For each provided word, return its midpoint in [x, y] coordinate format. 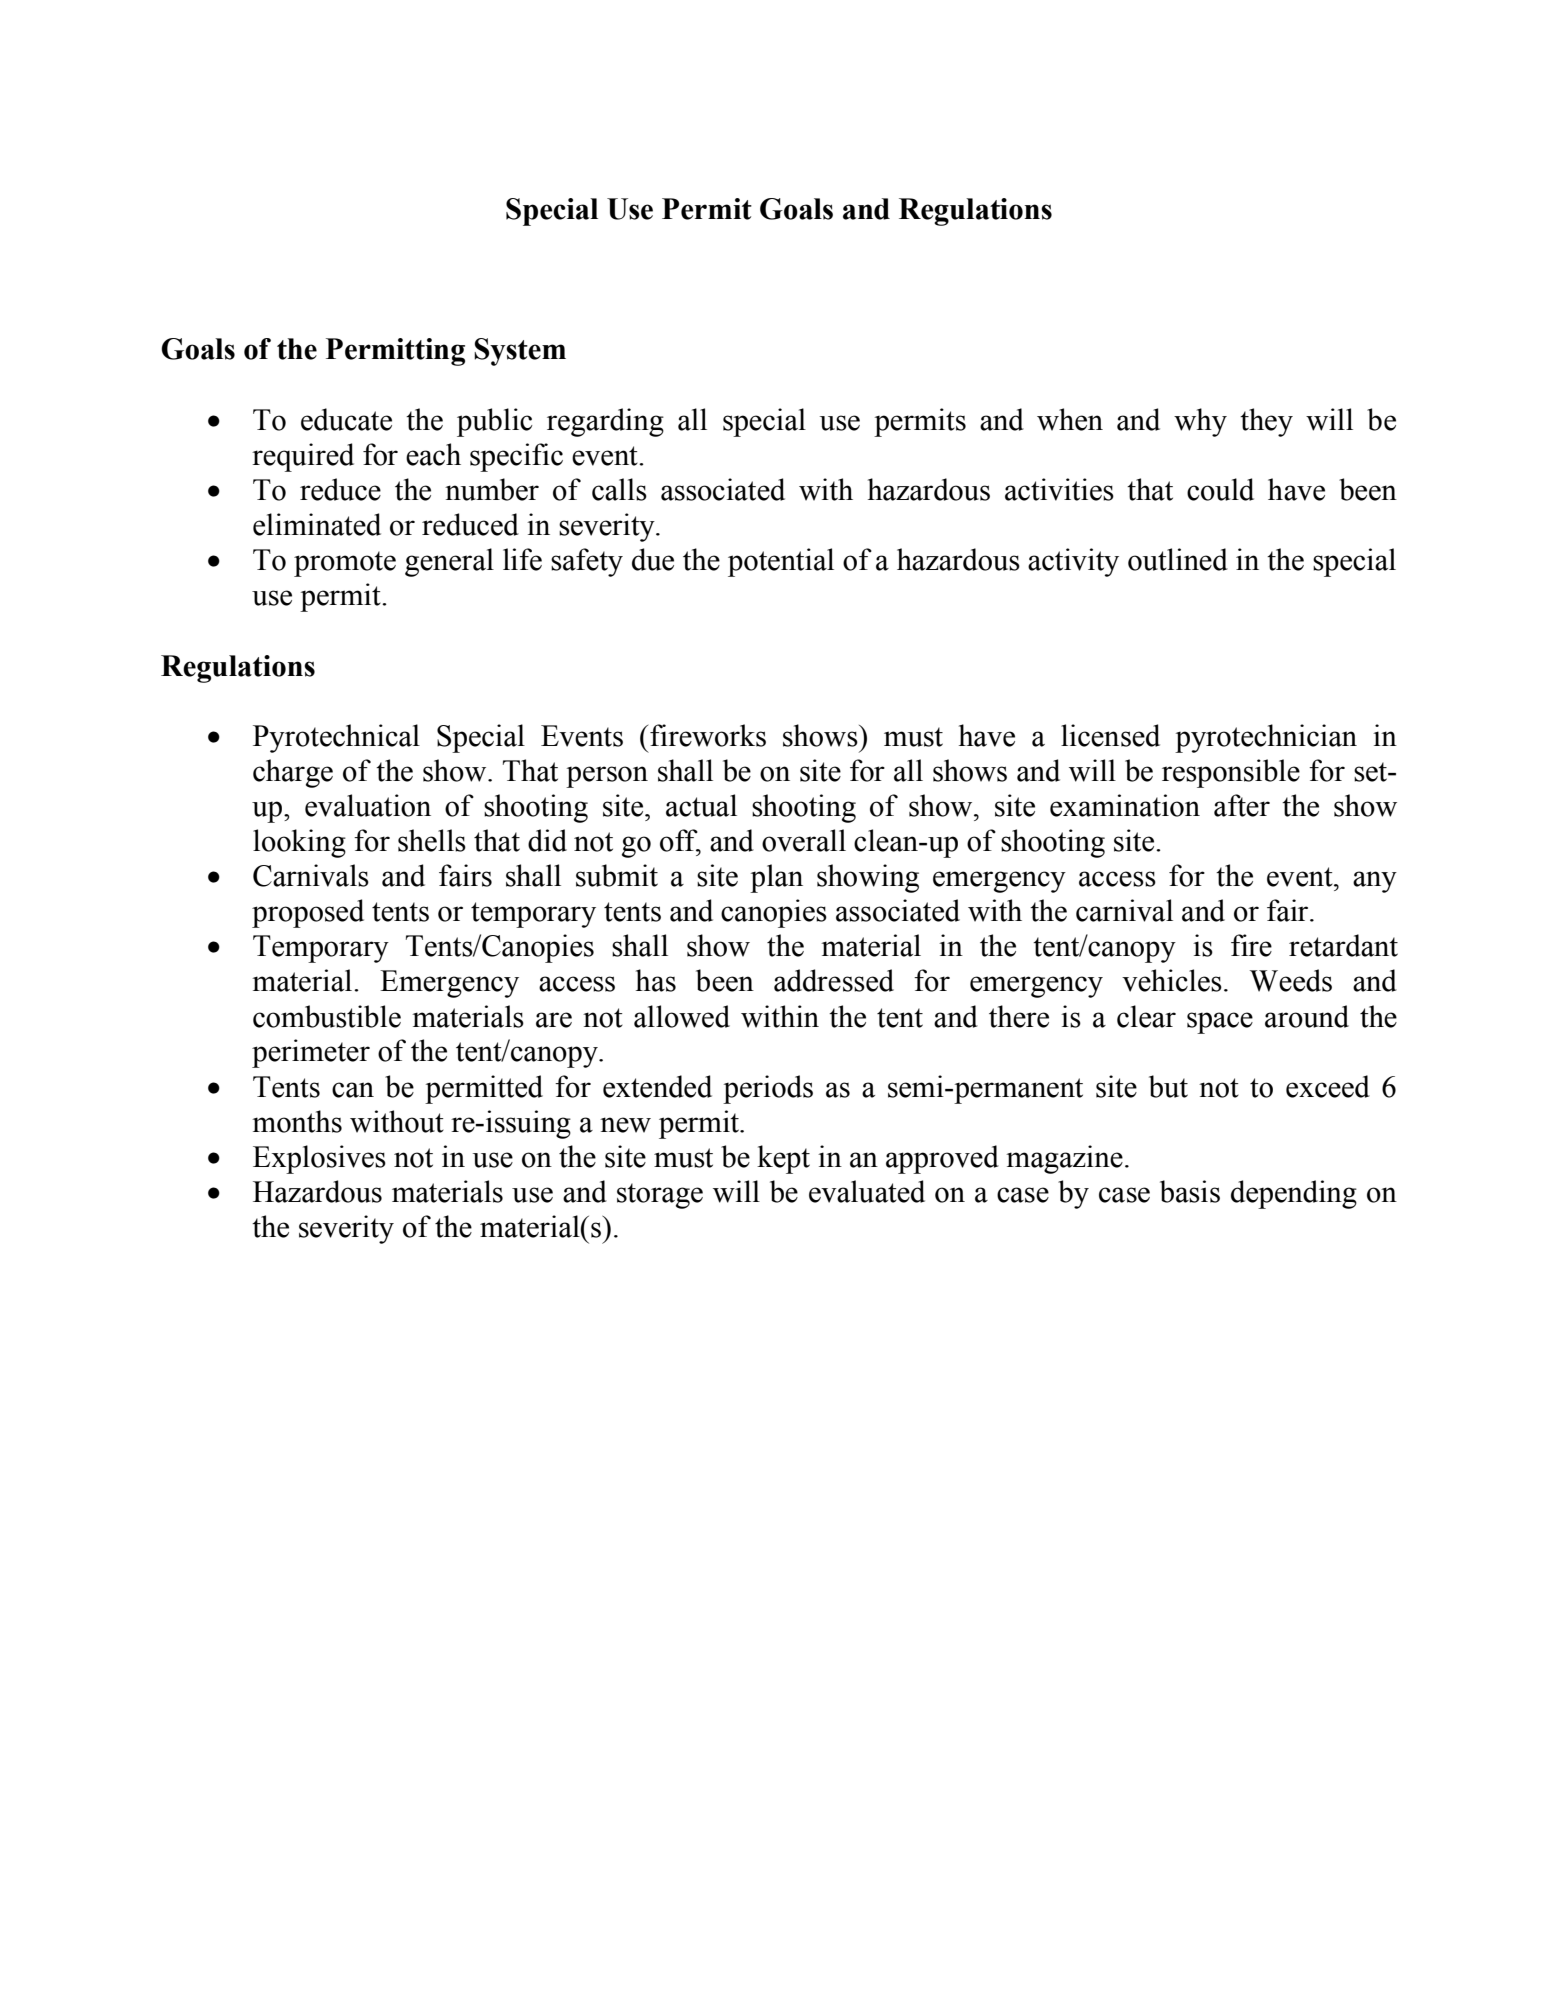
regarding [605, 422]
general [449, 562]
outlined [1178, 559]
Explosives [319, 1159]
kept [783, 1159]
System [520, 352]
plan [776, 878]
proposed [308, 913]
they [1266, 422]
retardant [1343, 945]
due [653, 559]
